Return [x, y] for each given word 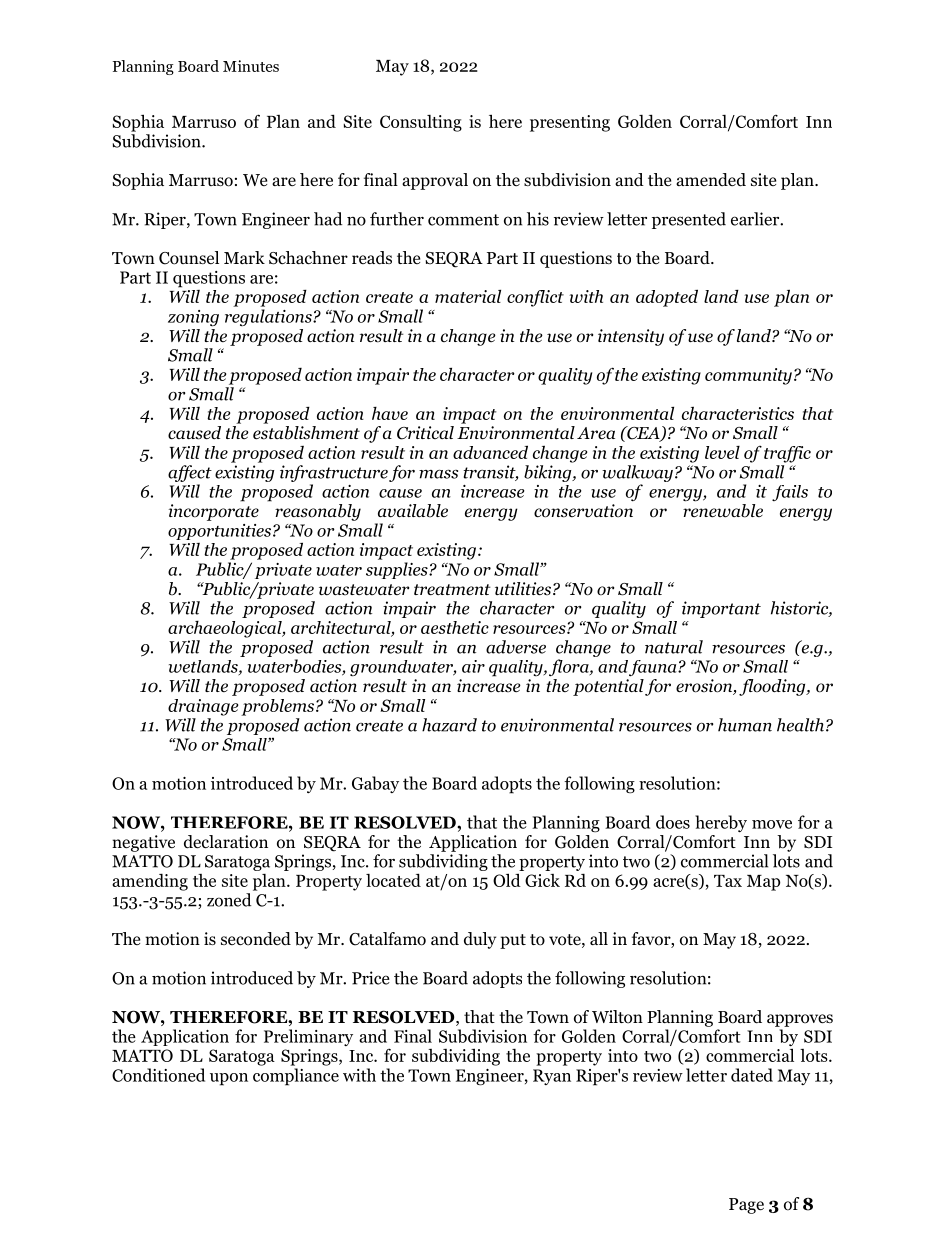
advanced [490, 452]
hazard [449, 725]
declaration [226, 842]
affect [190, 473]
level [722, 452]
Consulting [421, 123]
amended [711, 180]
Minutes [251, 66]
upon [229, 1079]
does [673, 822]
